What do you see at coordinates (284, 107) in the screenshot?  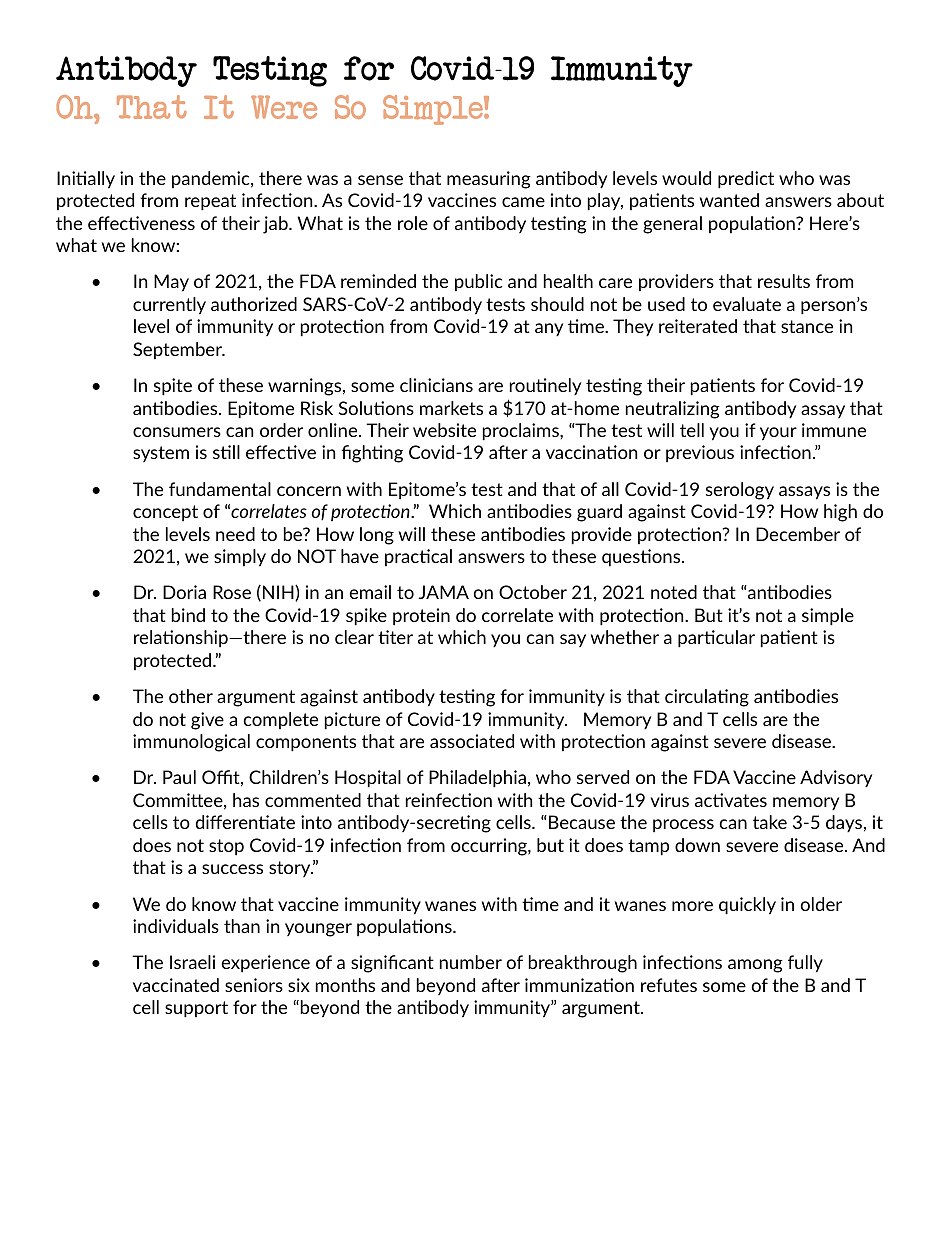 I see `Were` at bounding box center [284, 107].
